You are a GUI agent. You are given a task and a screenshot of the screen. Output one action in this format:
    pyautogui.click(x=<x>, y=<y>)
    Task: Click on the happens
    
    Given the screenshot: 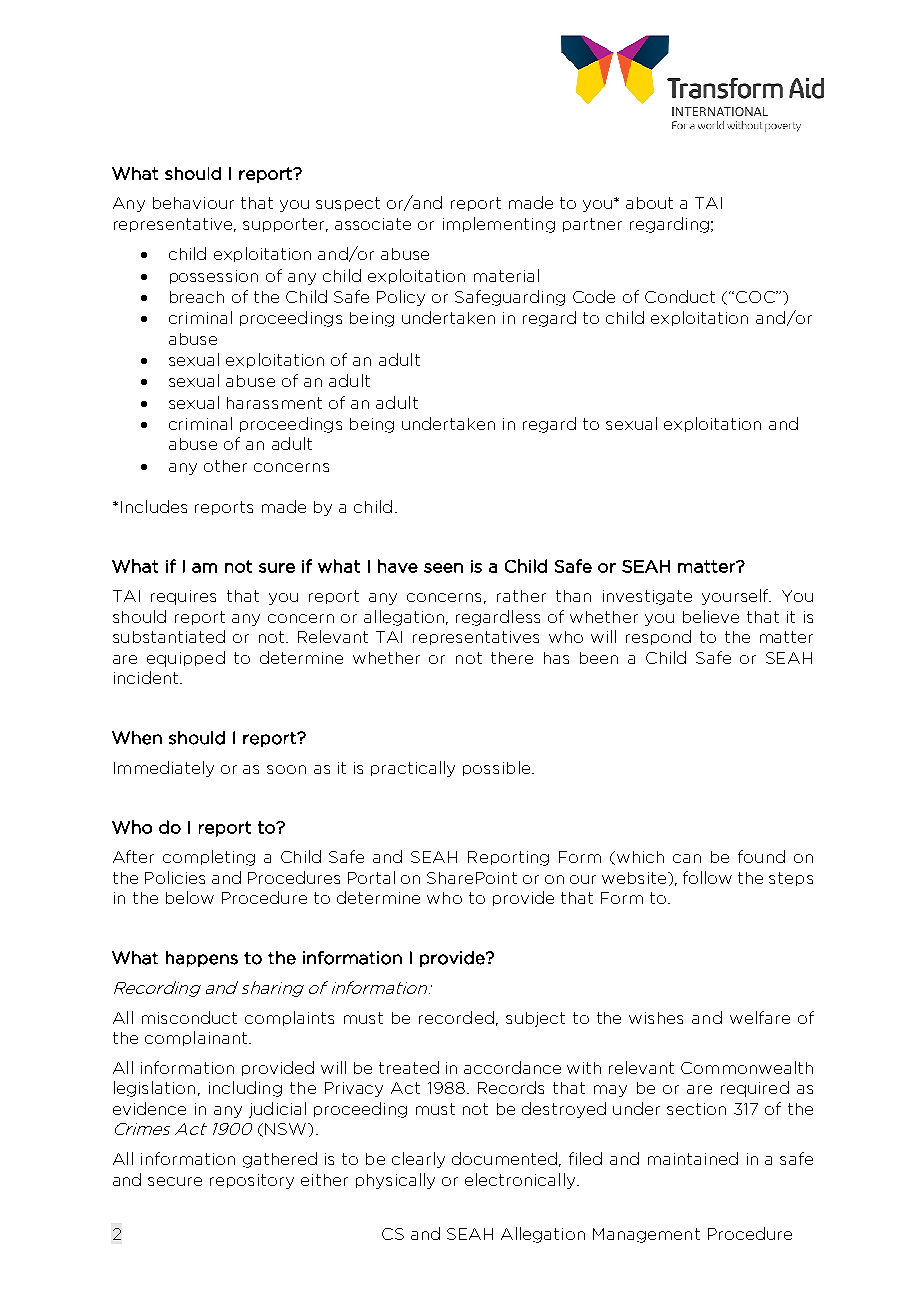 What is the action you would take?
    pyautogui.click(x=202, y=959)
